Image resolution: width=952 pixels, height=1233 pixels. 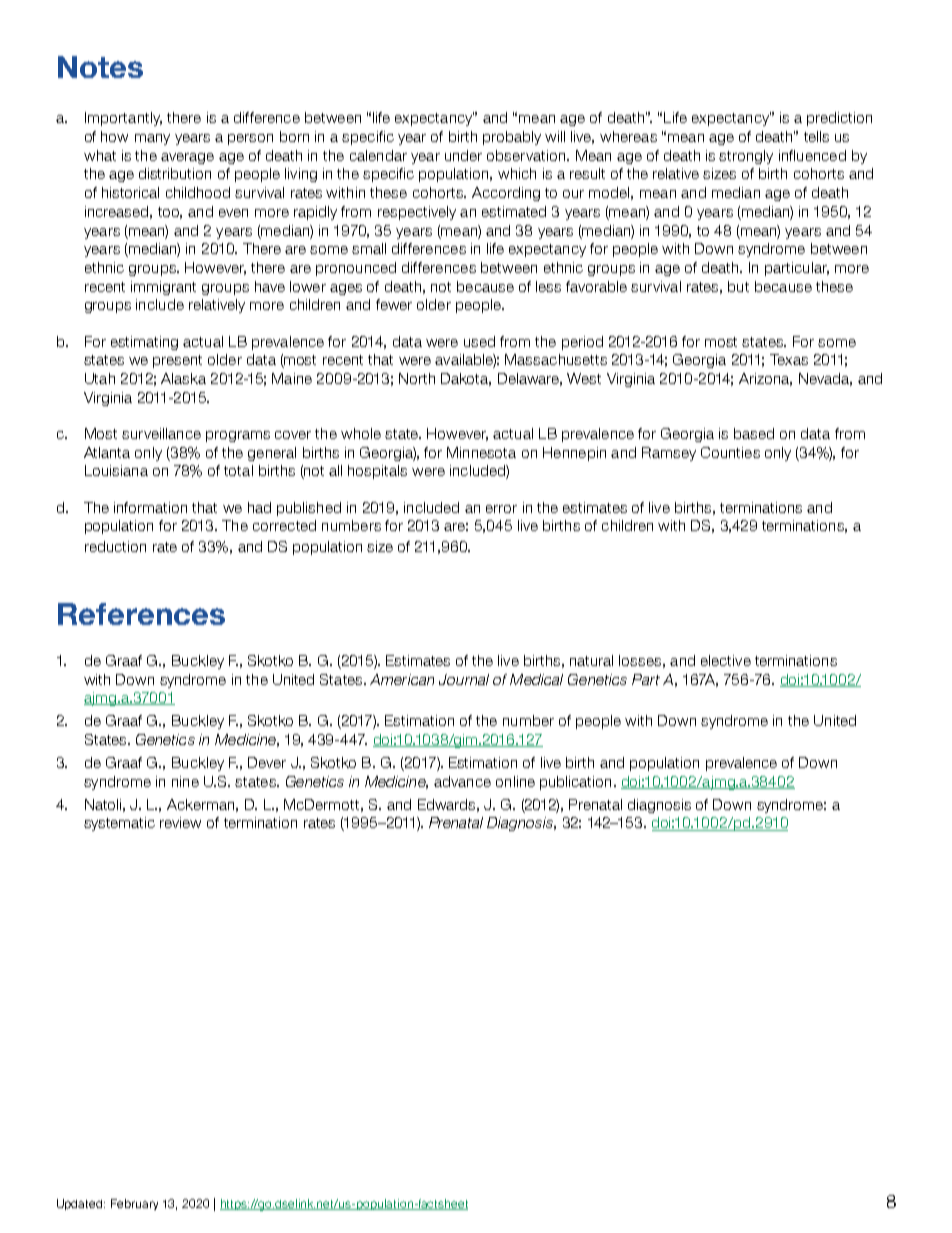 I want to click on advance, so click(x=462, y=781).
